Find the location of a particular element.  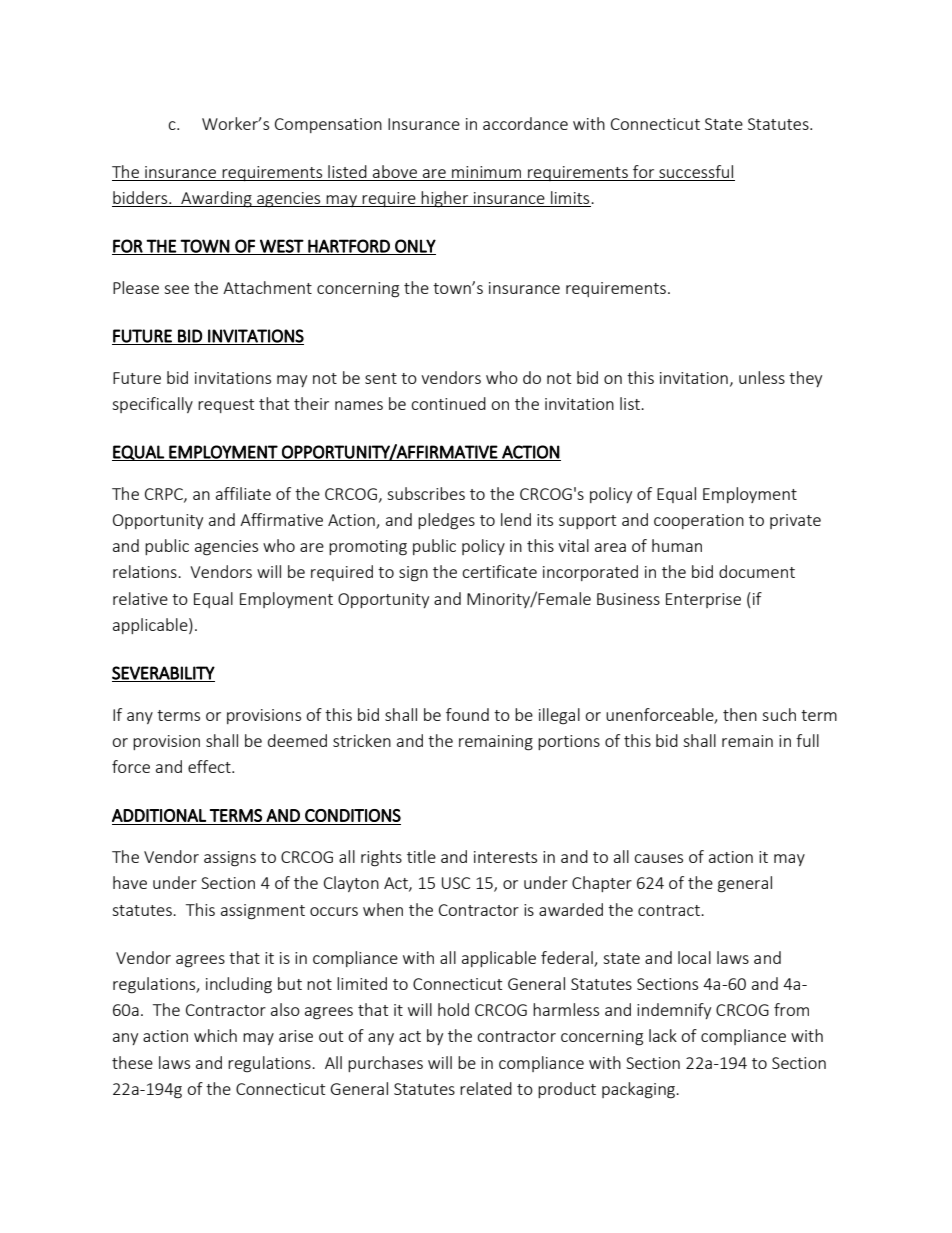

then is located at coordinates (740, 714).
